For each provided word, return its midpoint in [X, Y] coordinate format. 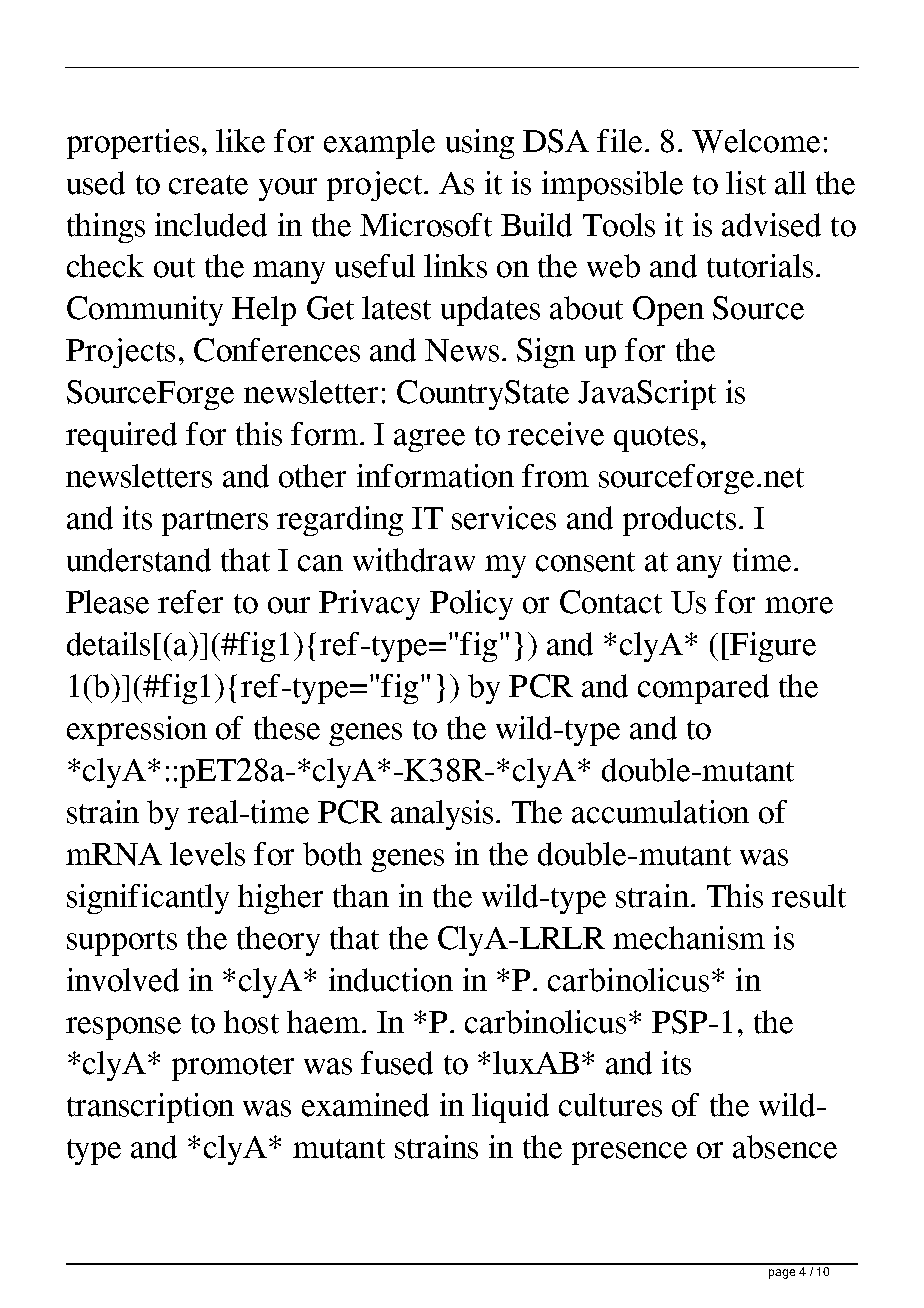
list [746, 183]
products [679, 521]
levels [207, 854]
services [504, 518]
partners [215, 523]
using [480, 144]
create [208, 185]
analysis [442, 815]
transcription [150, 1108]
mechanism [689, 938]
